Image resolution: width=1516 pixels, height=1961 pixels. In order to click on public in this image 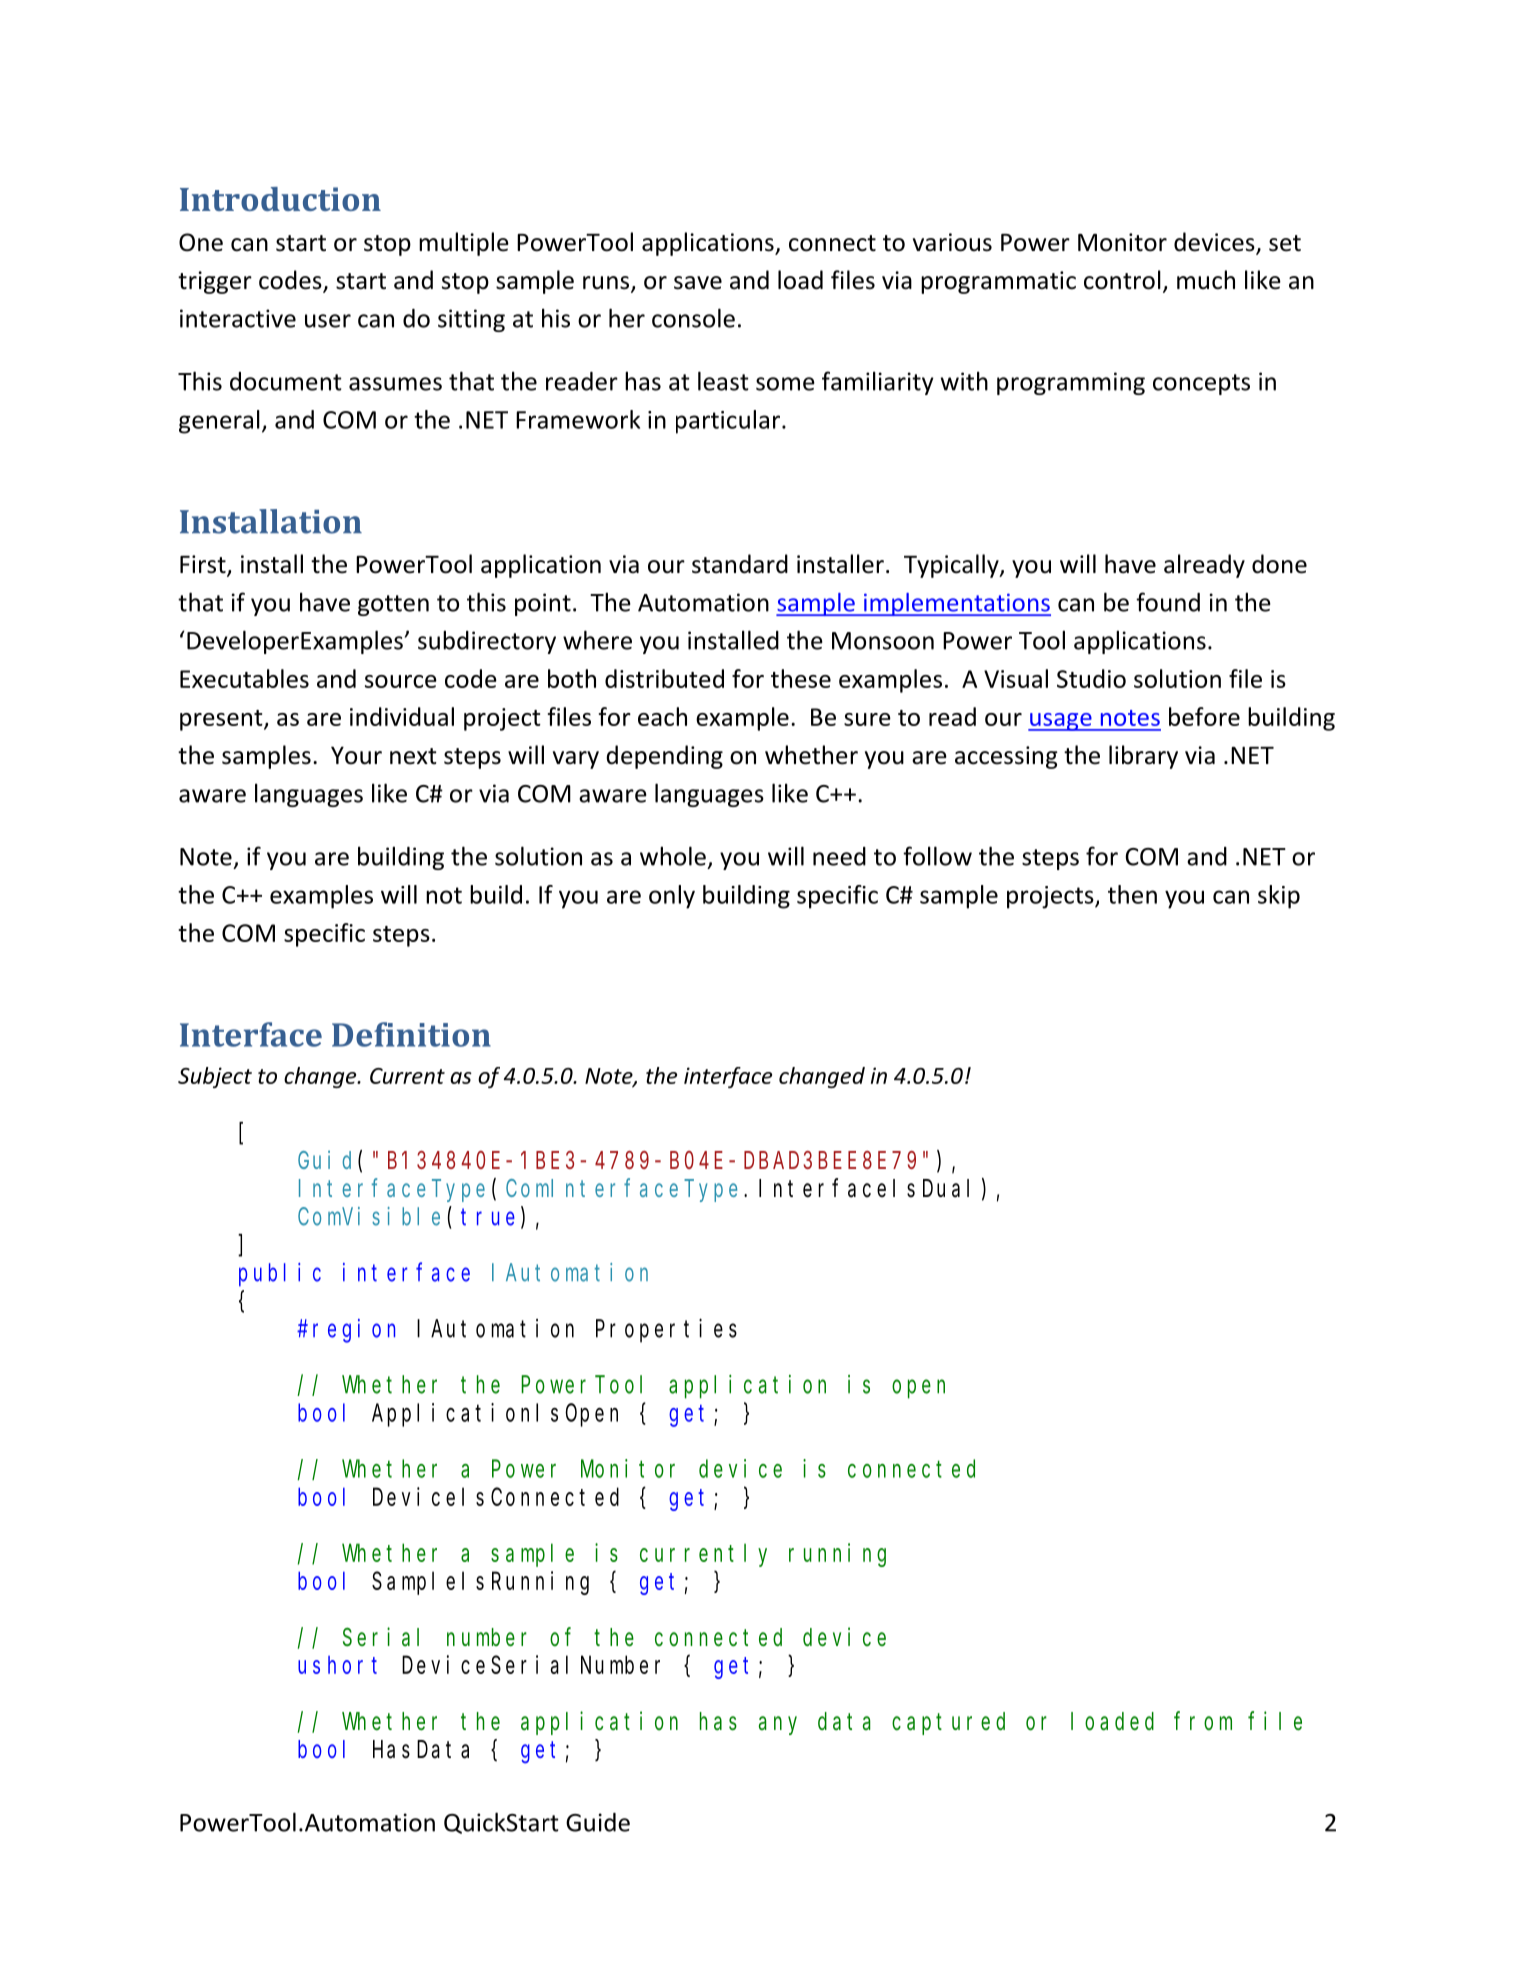, I will do `click(280, 1275)`.
